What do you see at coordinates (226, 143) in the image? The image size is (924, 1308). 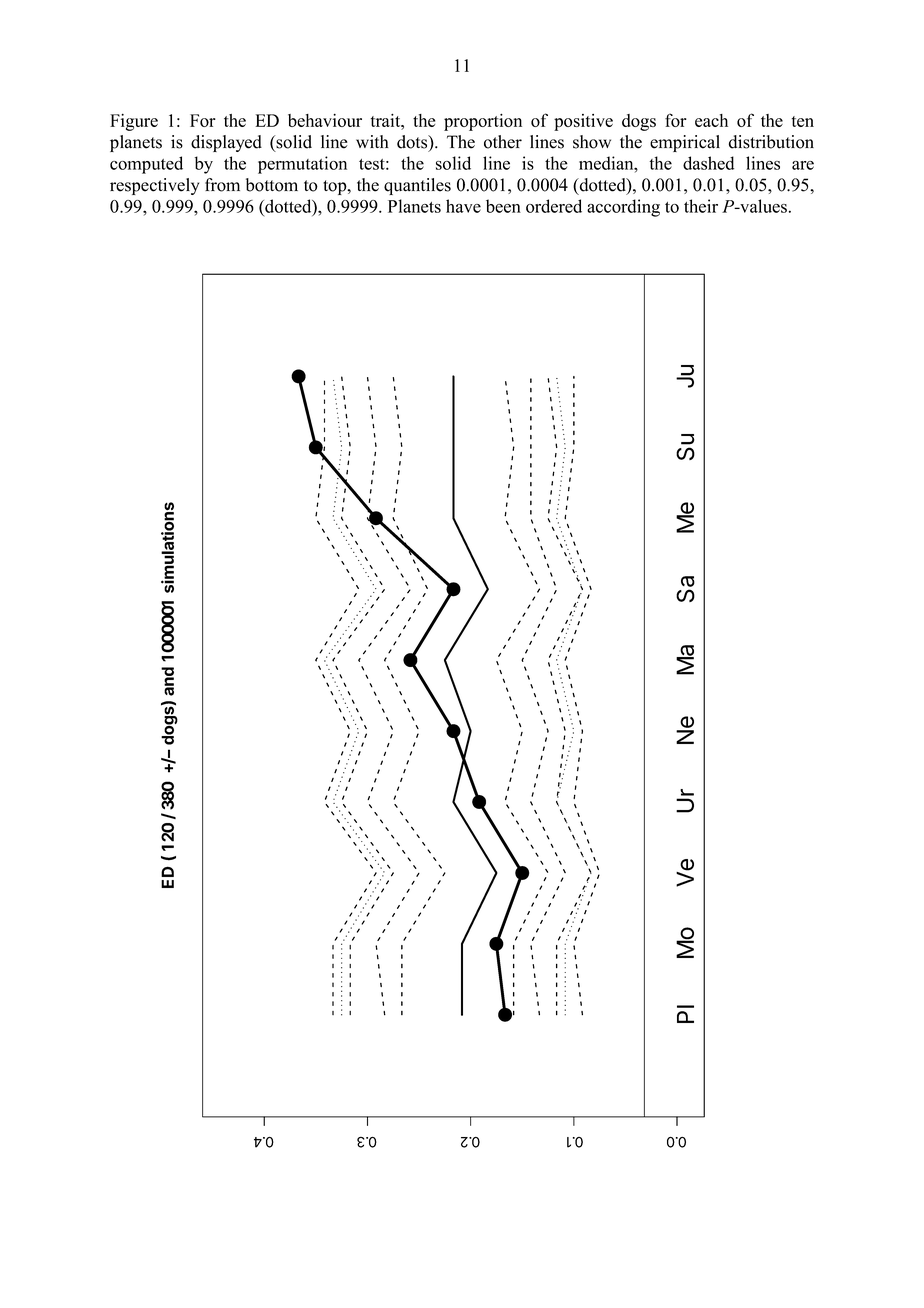 I see `displayed` at bounding box center [226, 143].
